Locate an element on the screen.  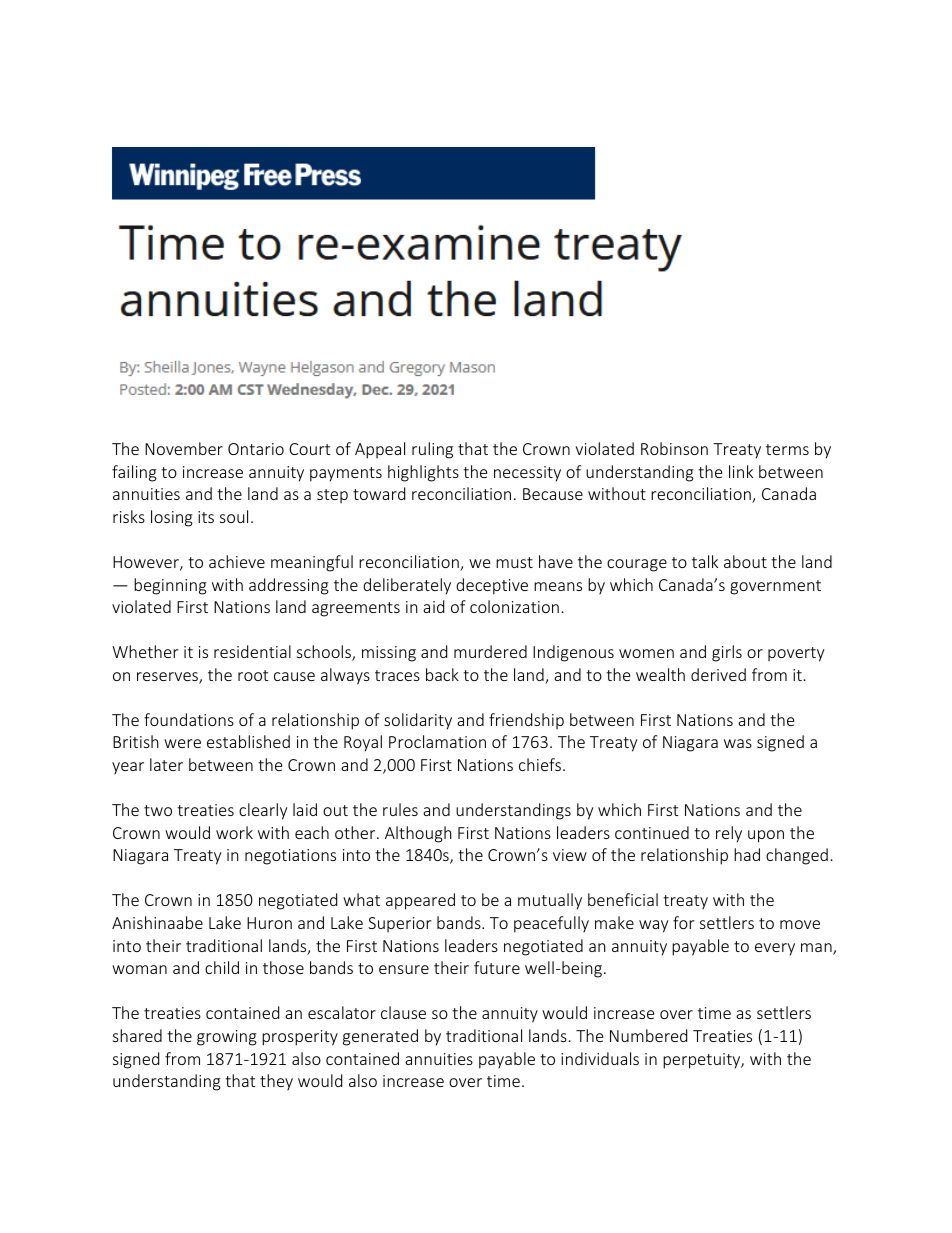
girls is located at coordinates (727, 653).
